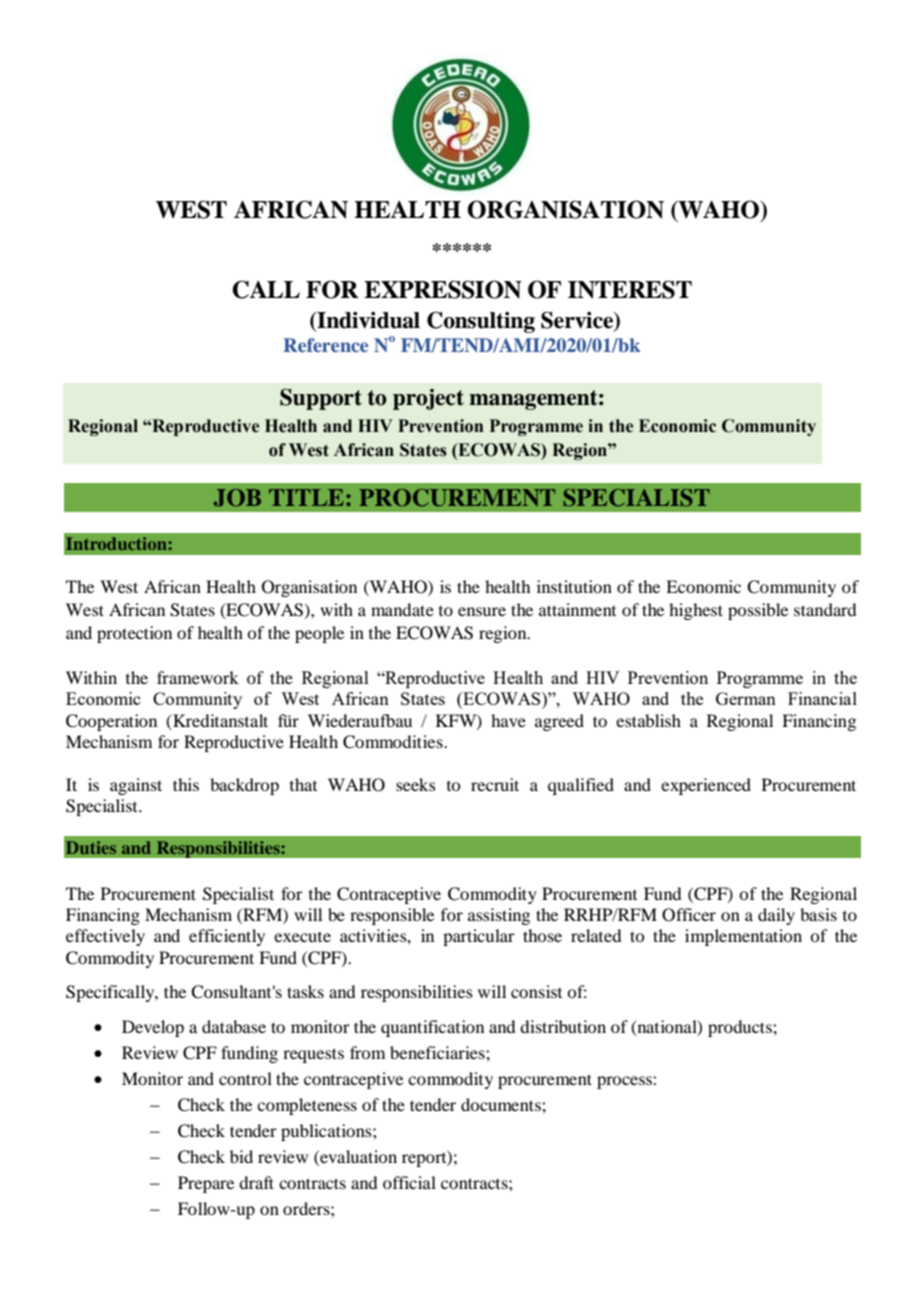  What do you see at coordinates (482, 611) in the image?
I see `ensure` at bounding box center [482, 611].
